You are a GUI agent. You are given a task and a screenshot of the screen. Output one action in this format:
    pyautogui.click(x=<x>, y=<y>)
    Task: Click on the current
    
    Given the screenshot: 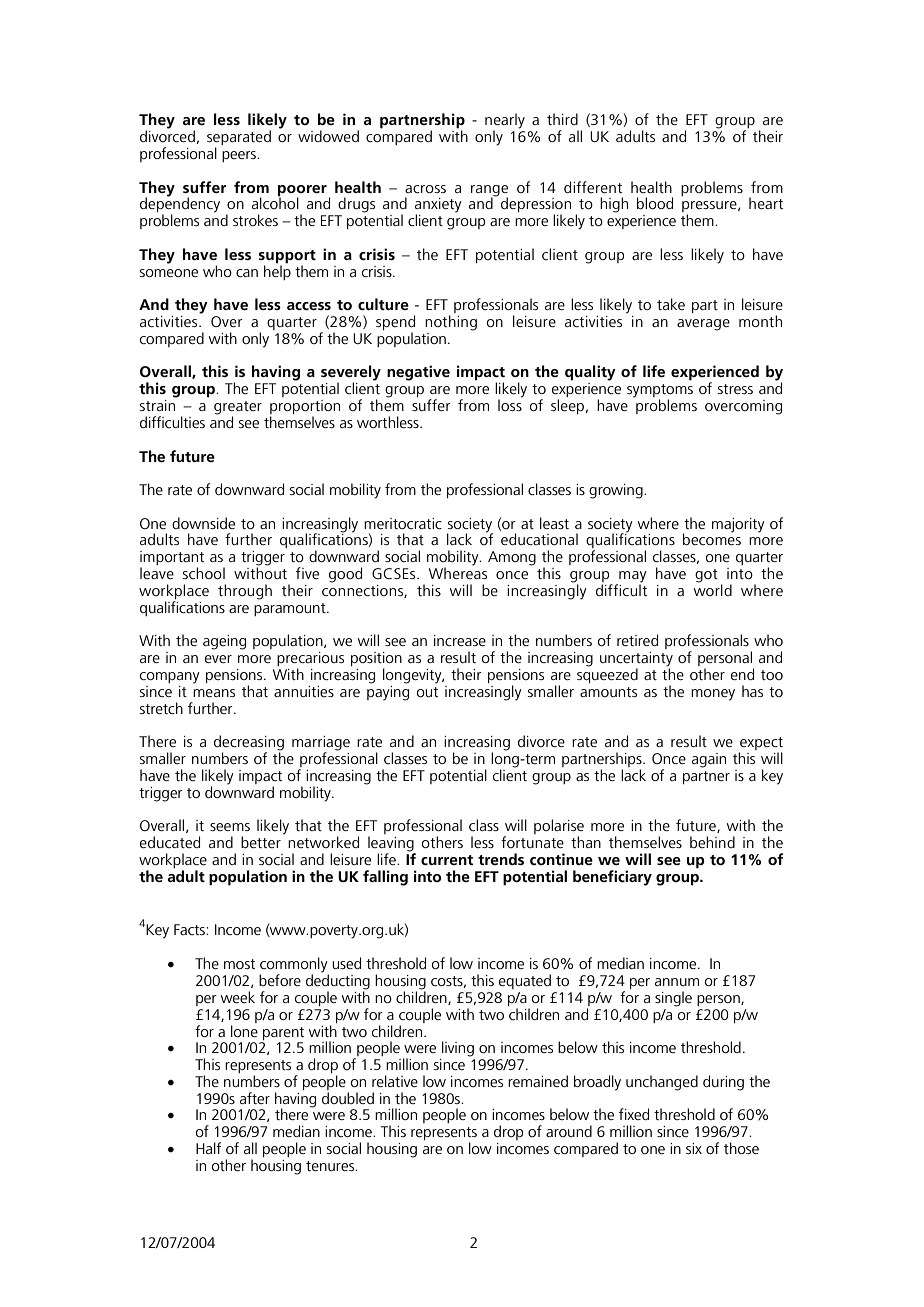 What is the action you would take?
    pyautogui.click(x=447, y=860)
